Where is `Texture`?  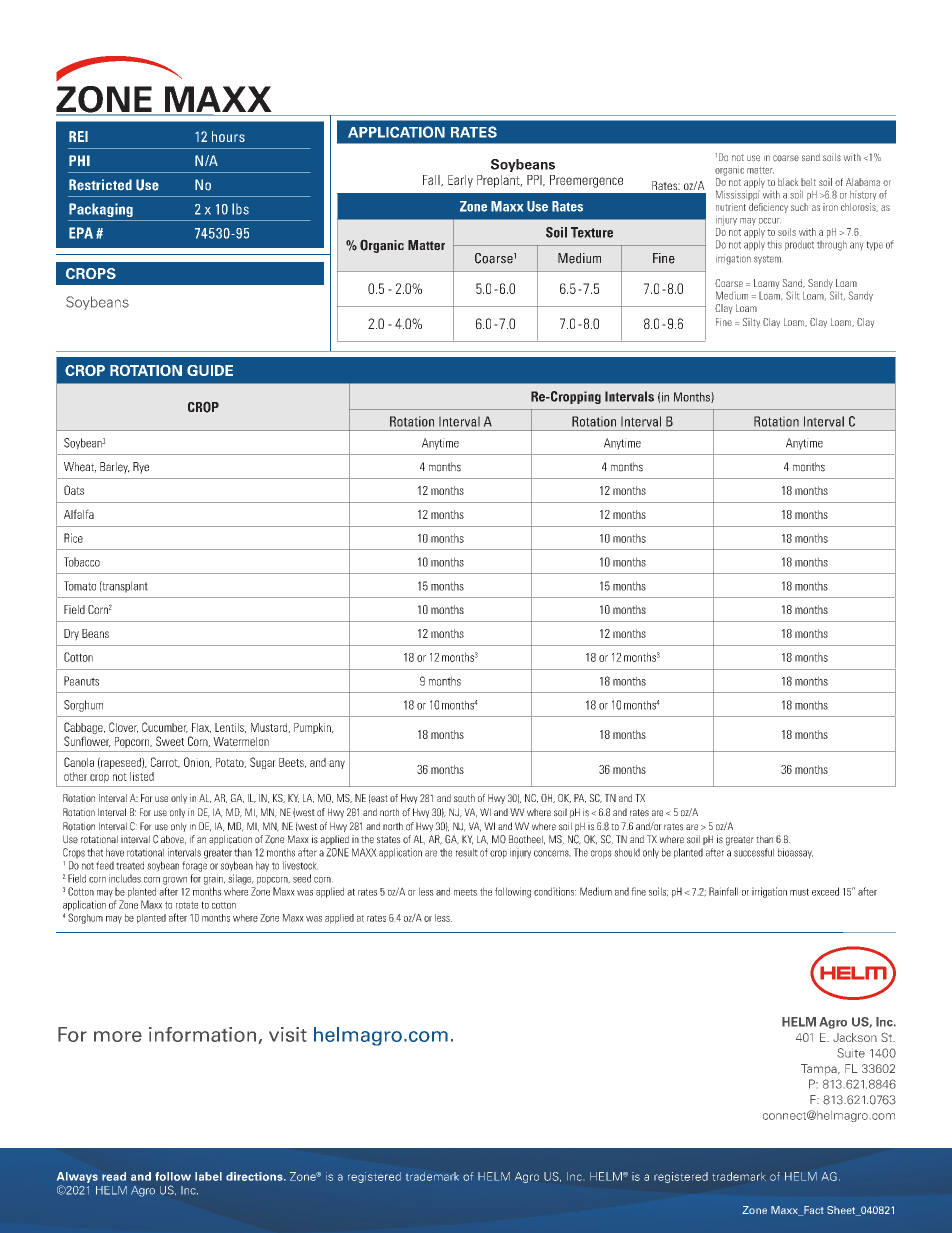
Texture is located at coordinates (592, 232).
